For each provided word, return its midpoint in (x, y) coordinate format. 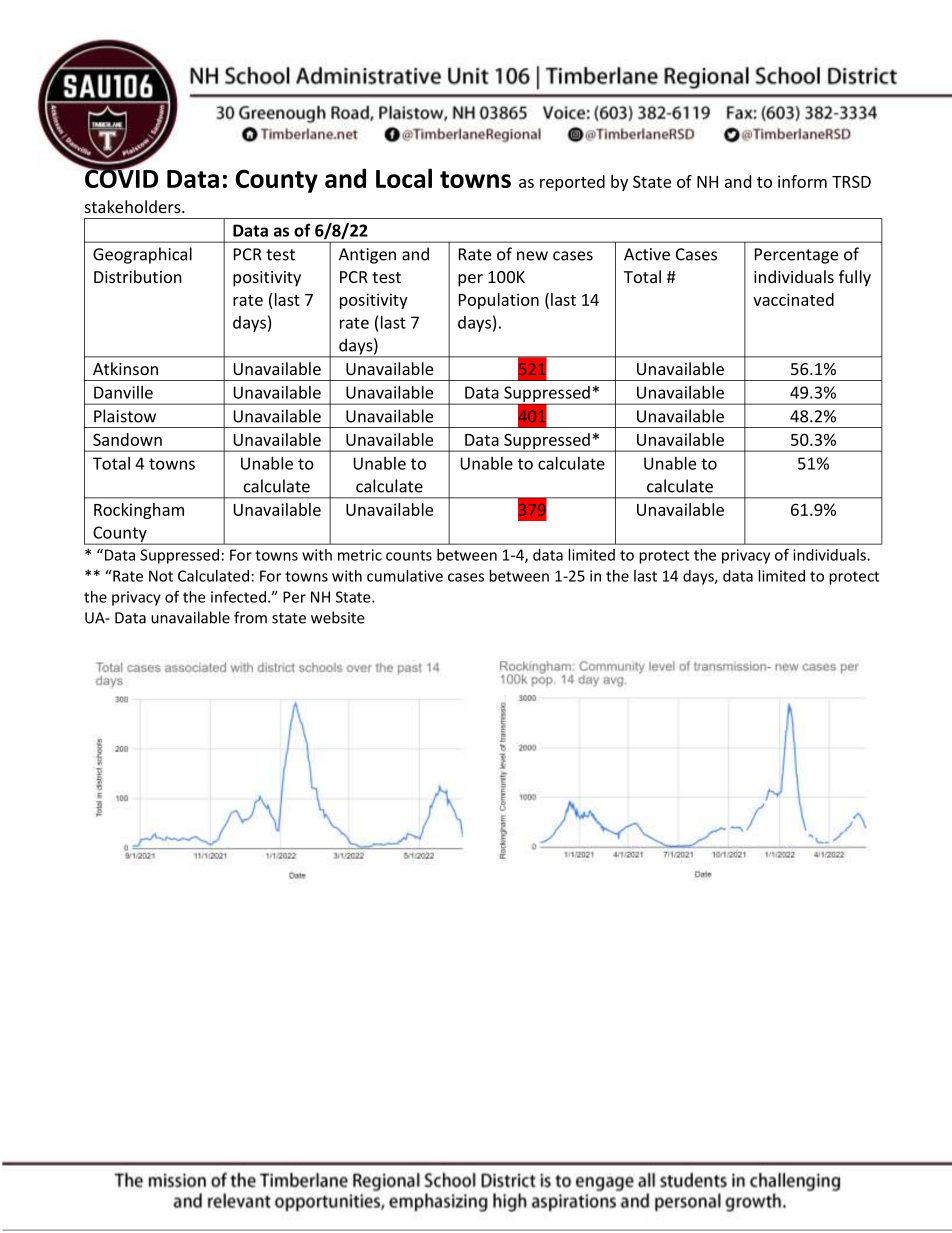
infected (238, 596)
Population (499, 301)
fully (855, 278)
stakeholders (134, 206)
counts (409, 555)
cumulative (405, 576)
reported (572, 183)
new (532, 256)
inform (802, 181)
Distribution (138, 276)
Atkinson (125, 368)
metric (360, 555)
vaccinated (793, 299)
